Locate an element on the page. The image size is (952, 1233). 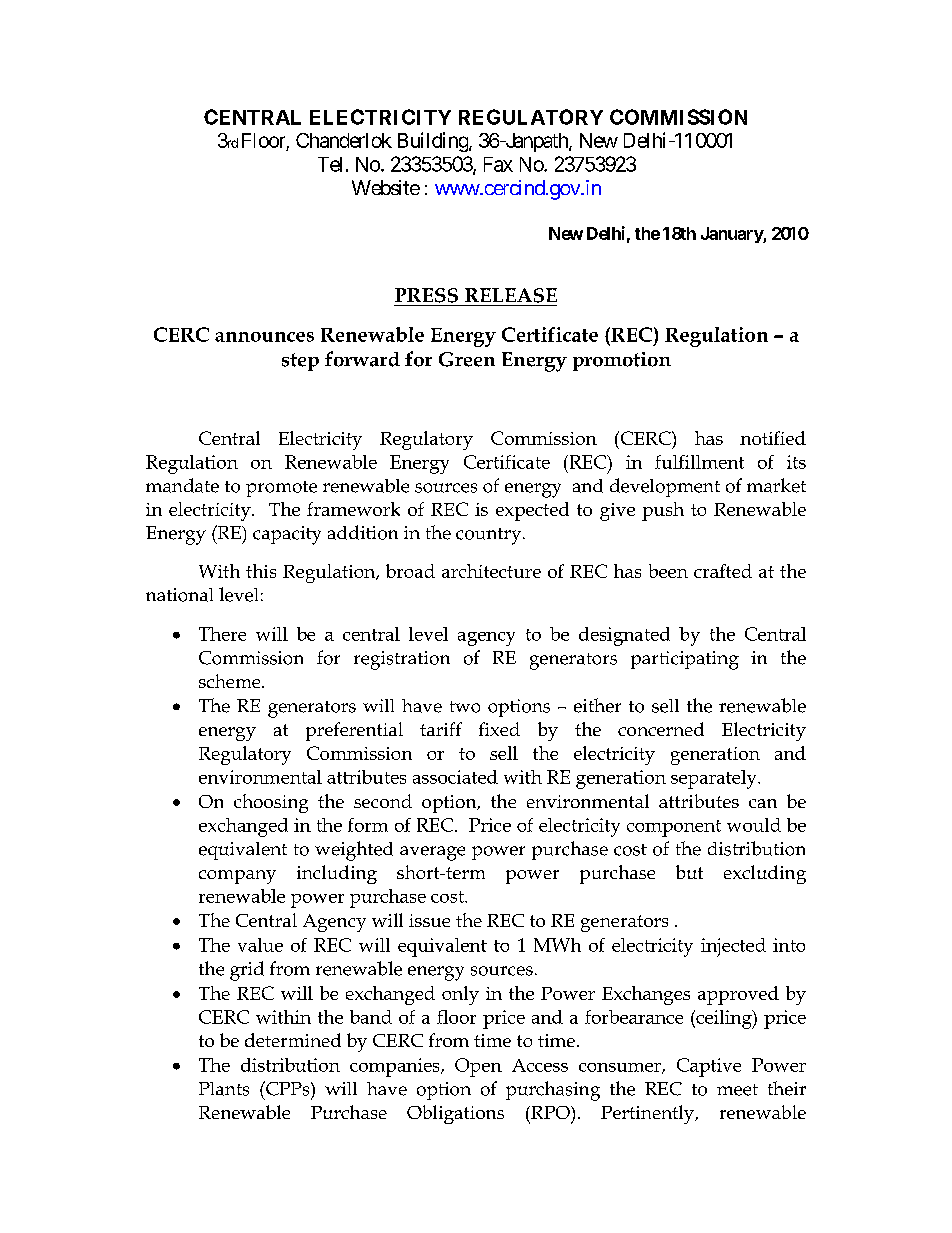
participating is located at coordinates (685, 660).
